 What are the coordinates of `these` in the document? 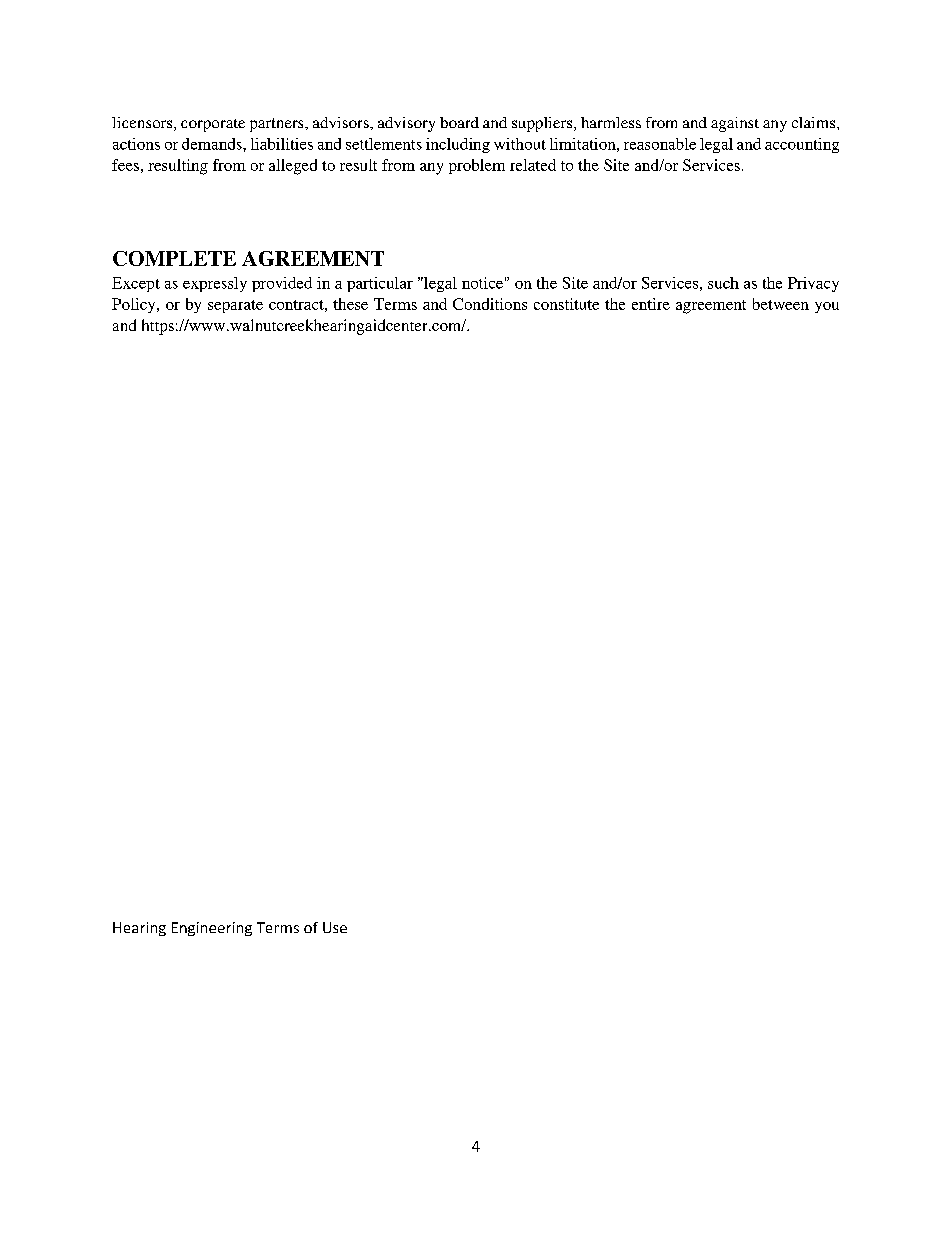 It's located at (350, 304).
